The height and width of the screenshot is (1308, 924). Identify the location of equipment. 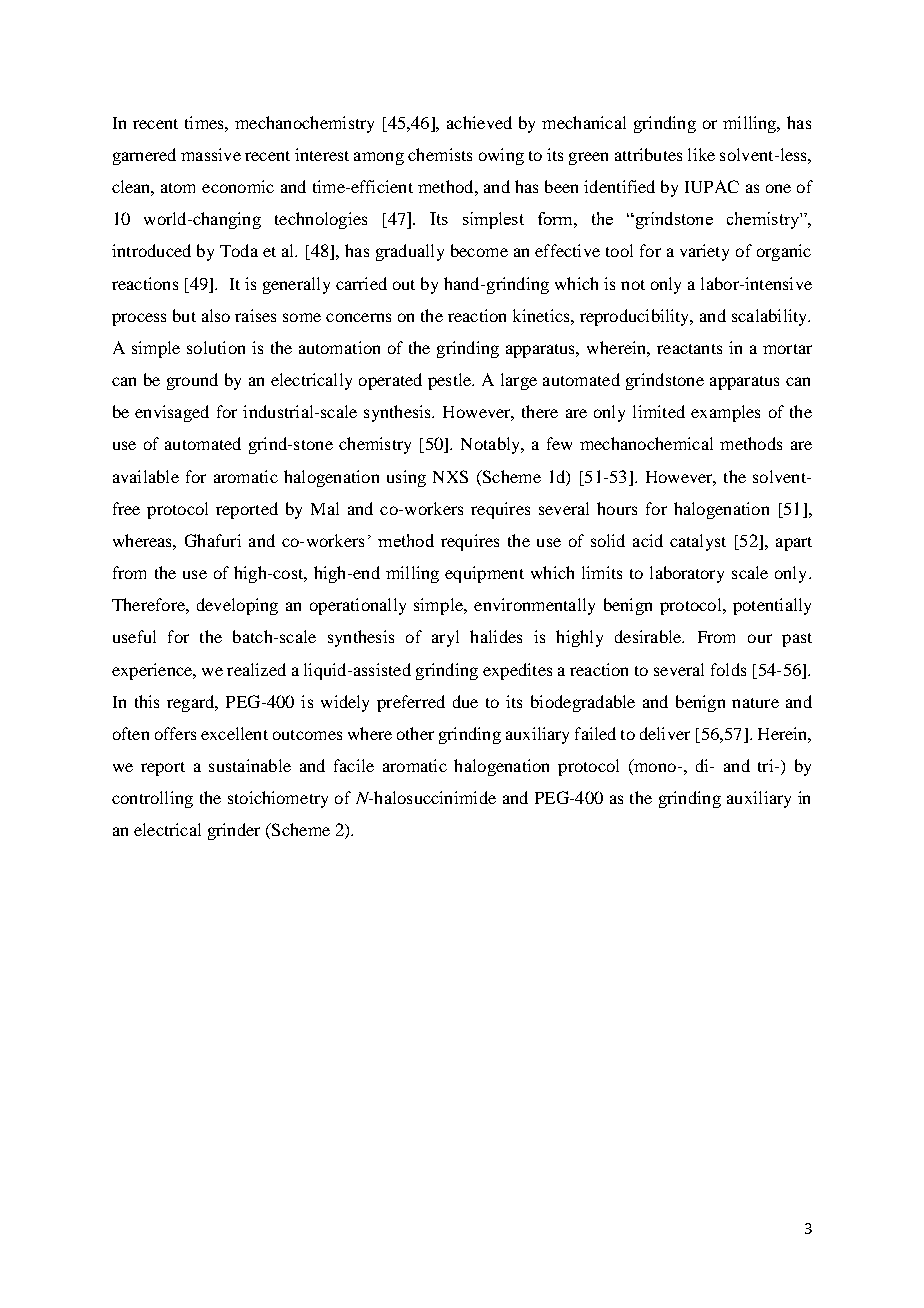
(484, 574).
